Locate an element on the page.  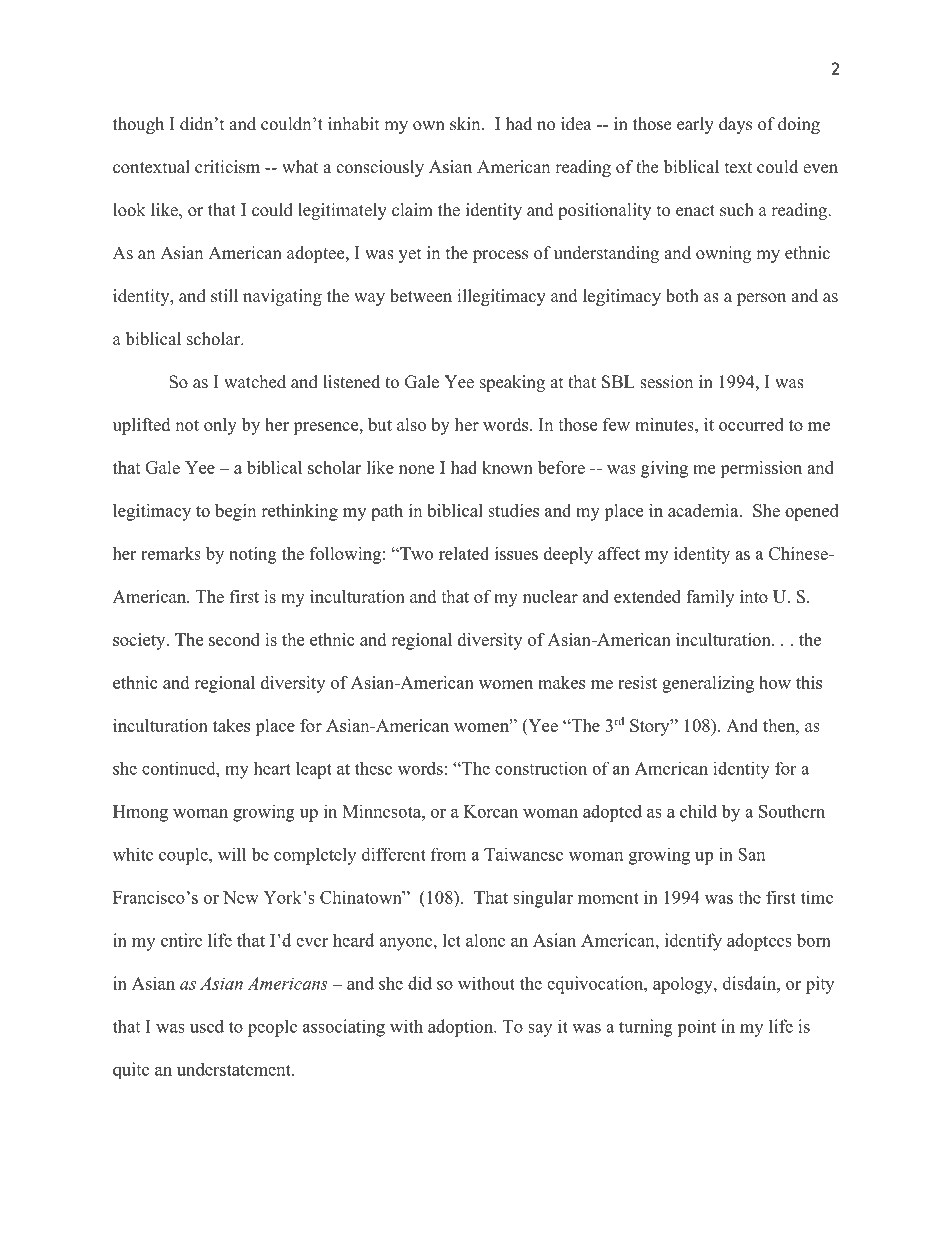
days is located at coordinates (735, 125).
